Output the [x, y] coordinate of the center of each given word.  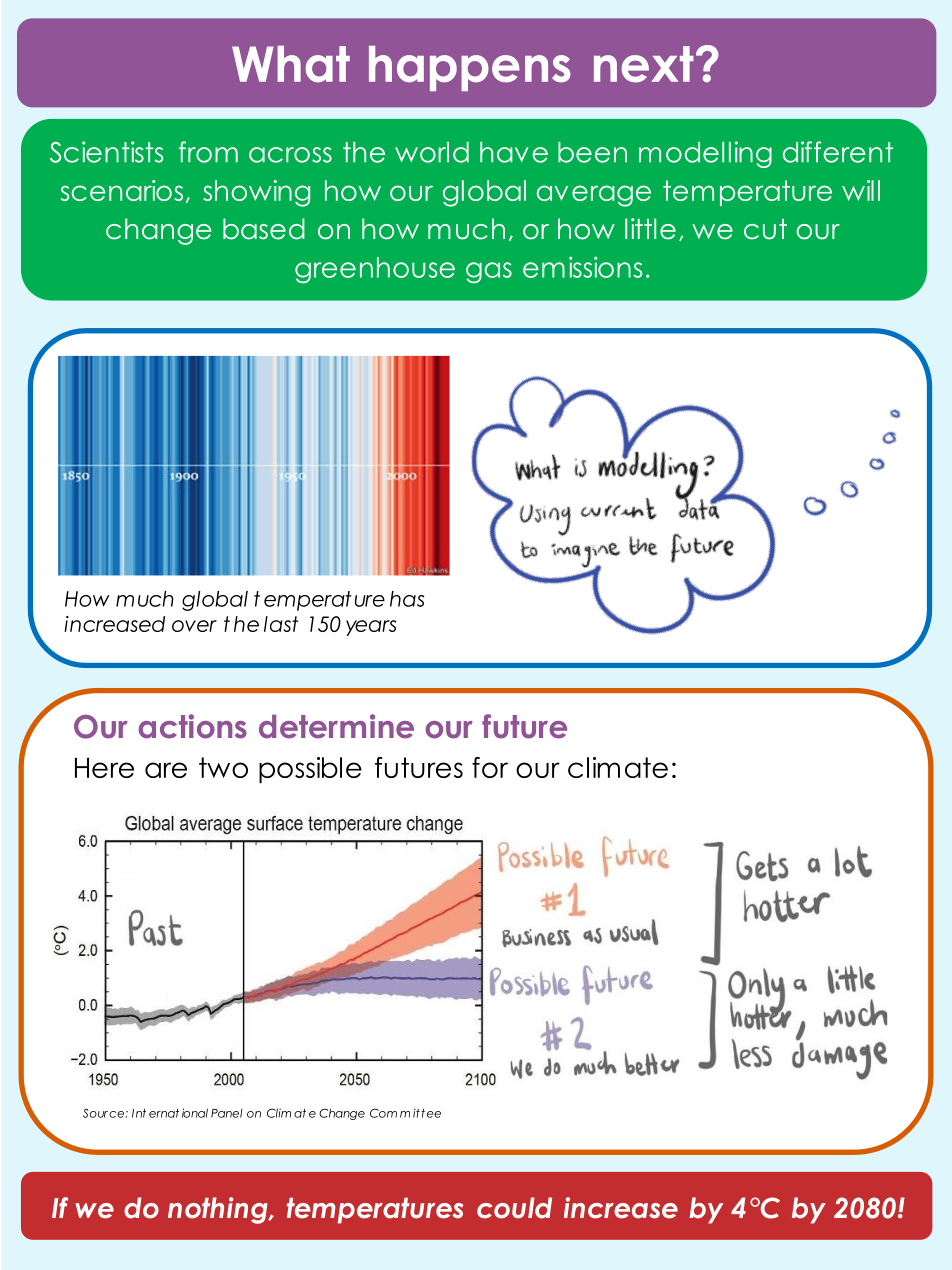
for [490, 767]
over [194, 626]
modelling [705, 154]
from [208, 152]
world [432, 152]
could [514, 1208]
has [407, 599]
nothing [219, 1210]
